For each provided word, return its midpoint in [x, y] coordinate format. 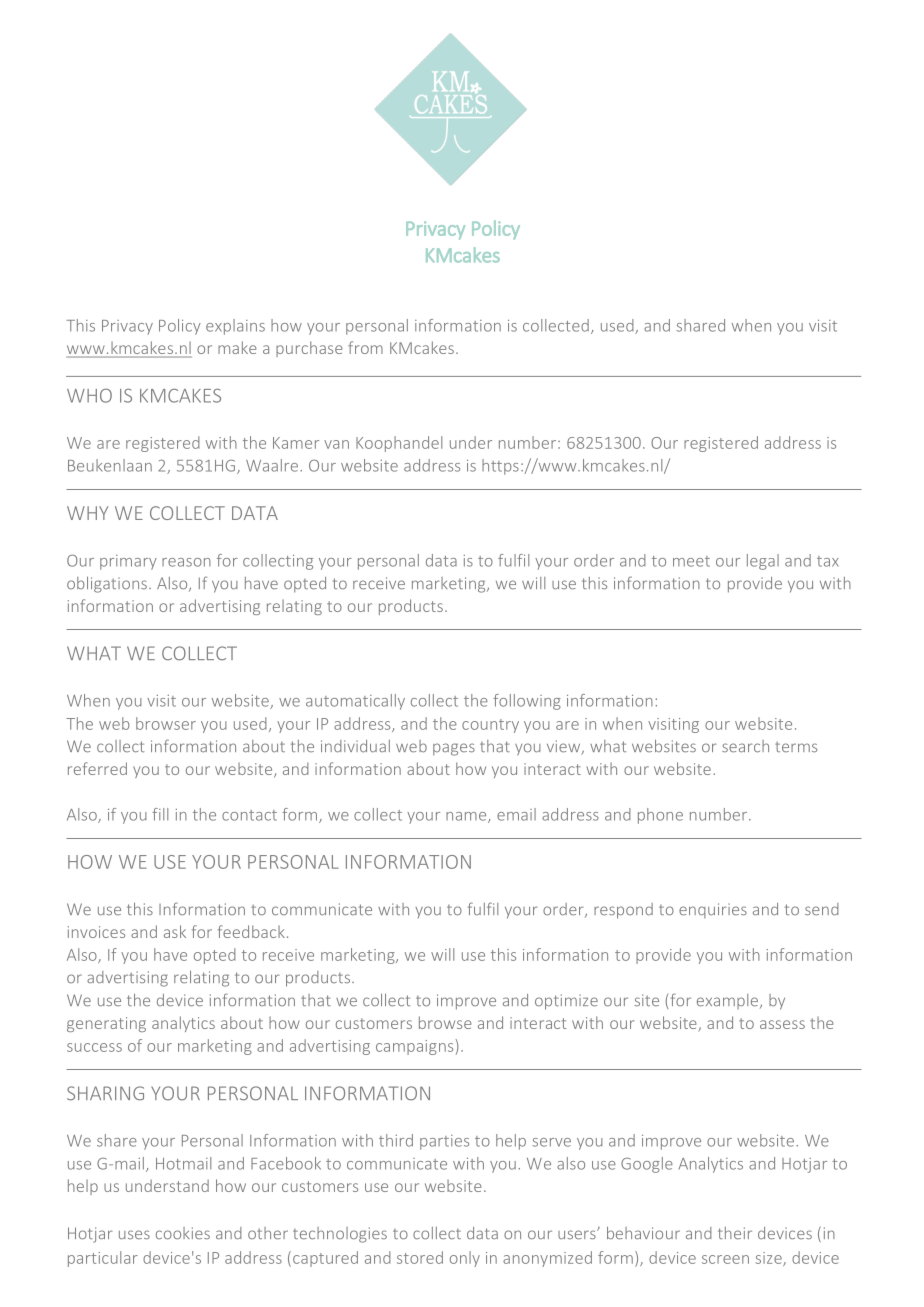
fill [160, 814]
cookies [183, 1233]
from [365, 347]
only [465, 1259]
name [467, 817]
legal [763, 562]
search [745, 746]
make [237, 347]
